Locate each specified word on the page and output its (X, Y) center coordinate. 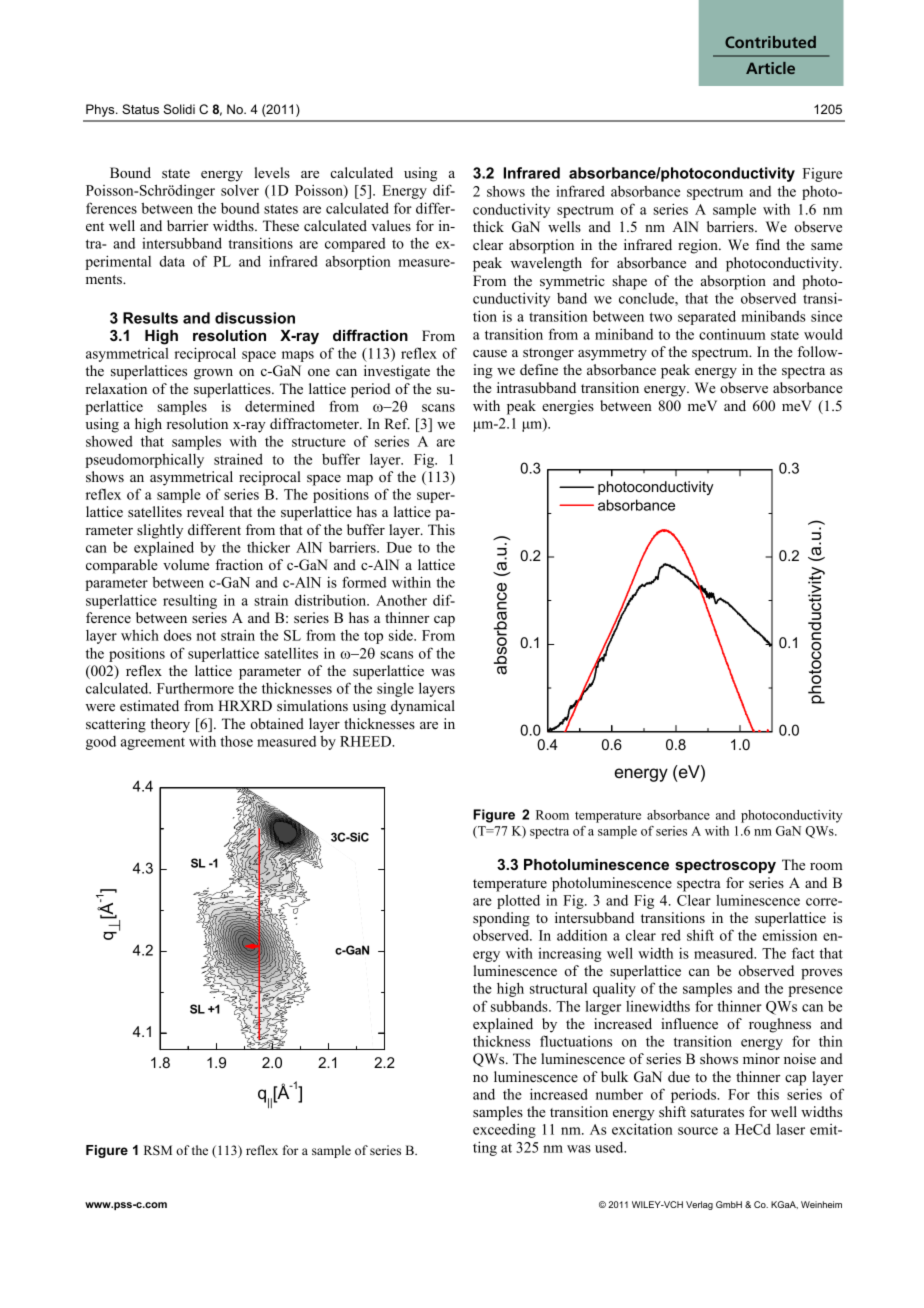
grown (213, 374)
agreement (153, 744)
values (391, 225)
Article (770, 68)
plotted (518, 902)
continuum (732, 334)
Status (140, 109)
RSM (158, 1150)
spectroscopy (726, 866)
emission (790, 935)
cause (490, 353)
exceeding (504, 1130)
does (178, 635)
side (402, 635)
